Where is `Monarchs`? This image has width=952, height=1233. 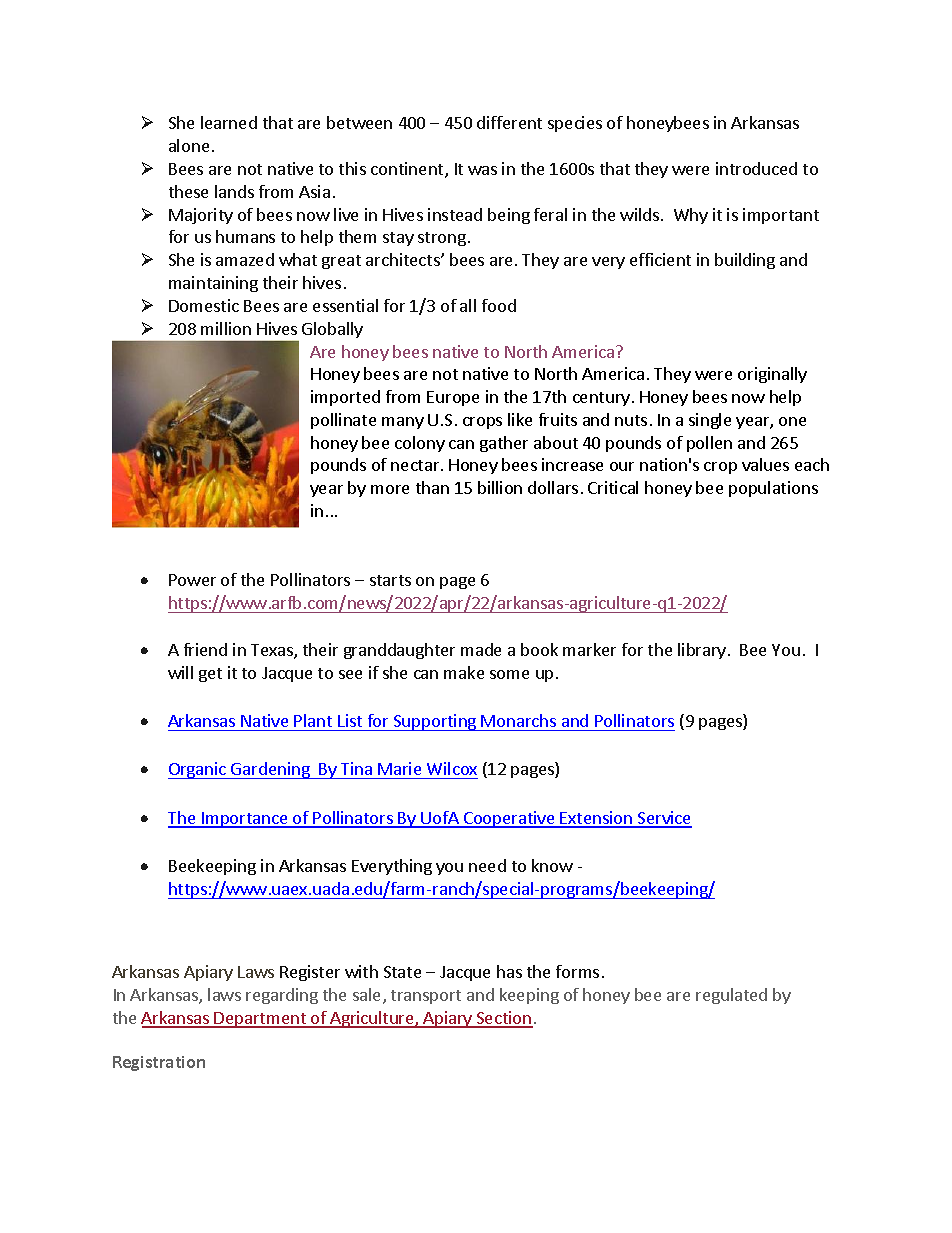
Monarchs is located at coordinates (518, 720).
